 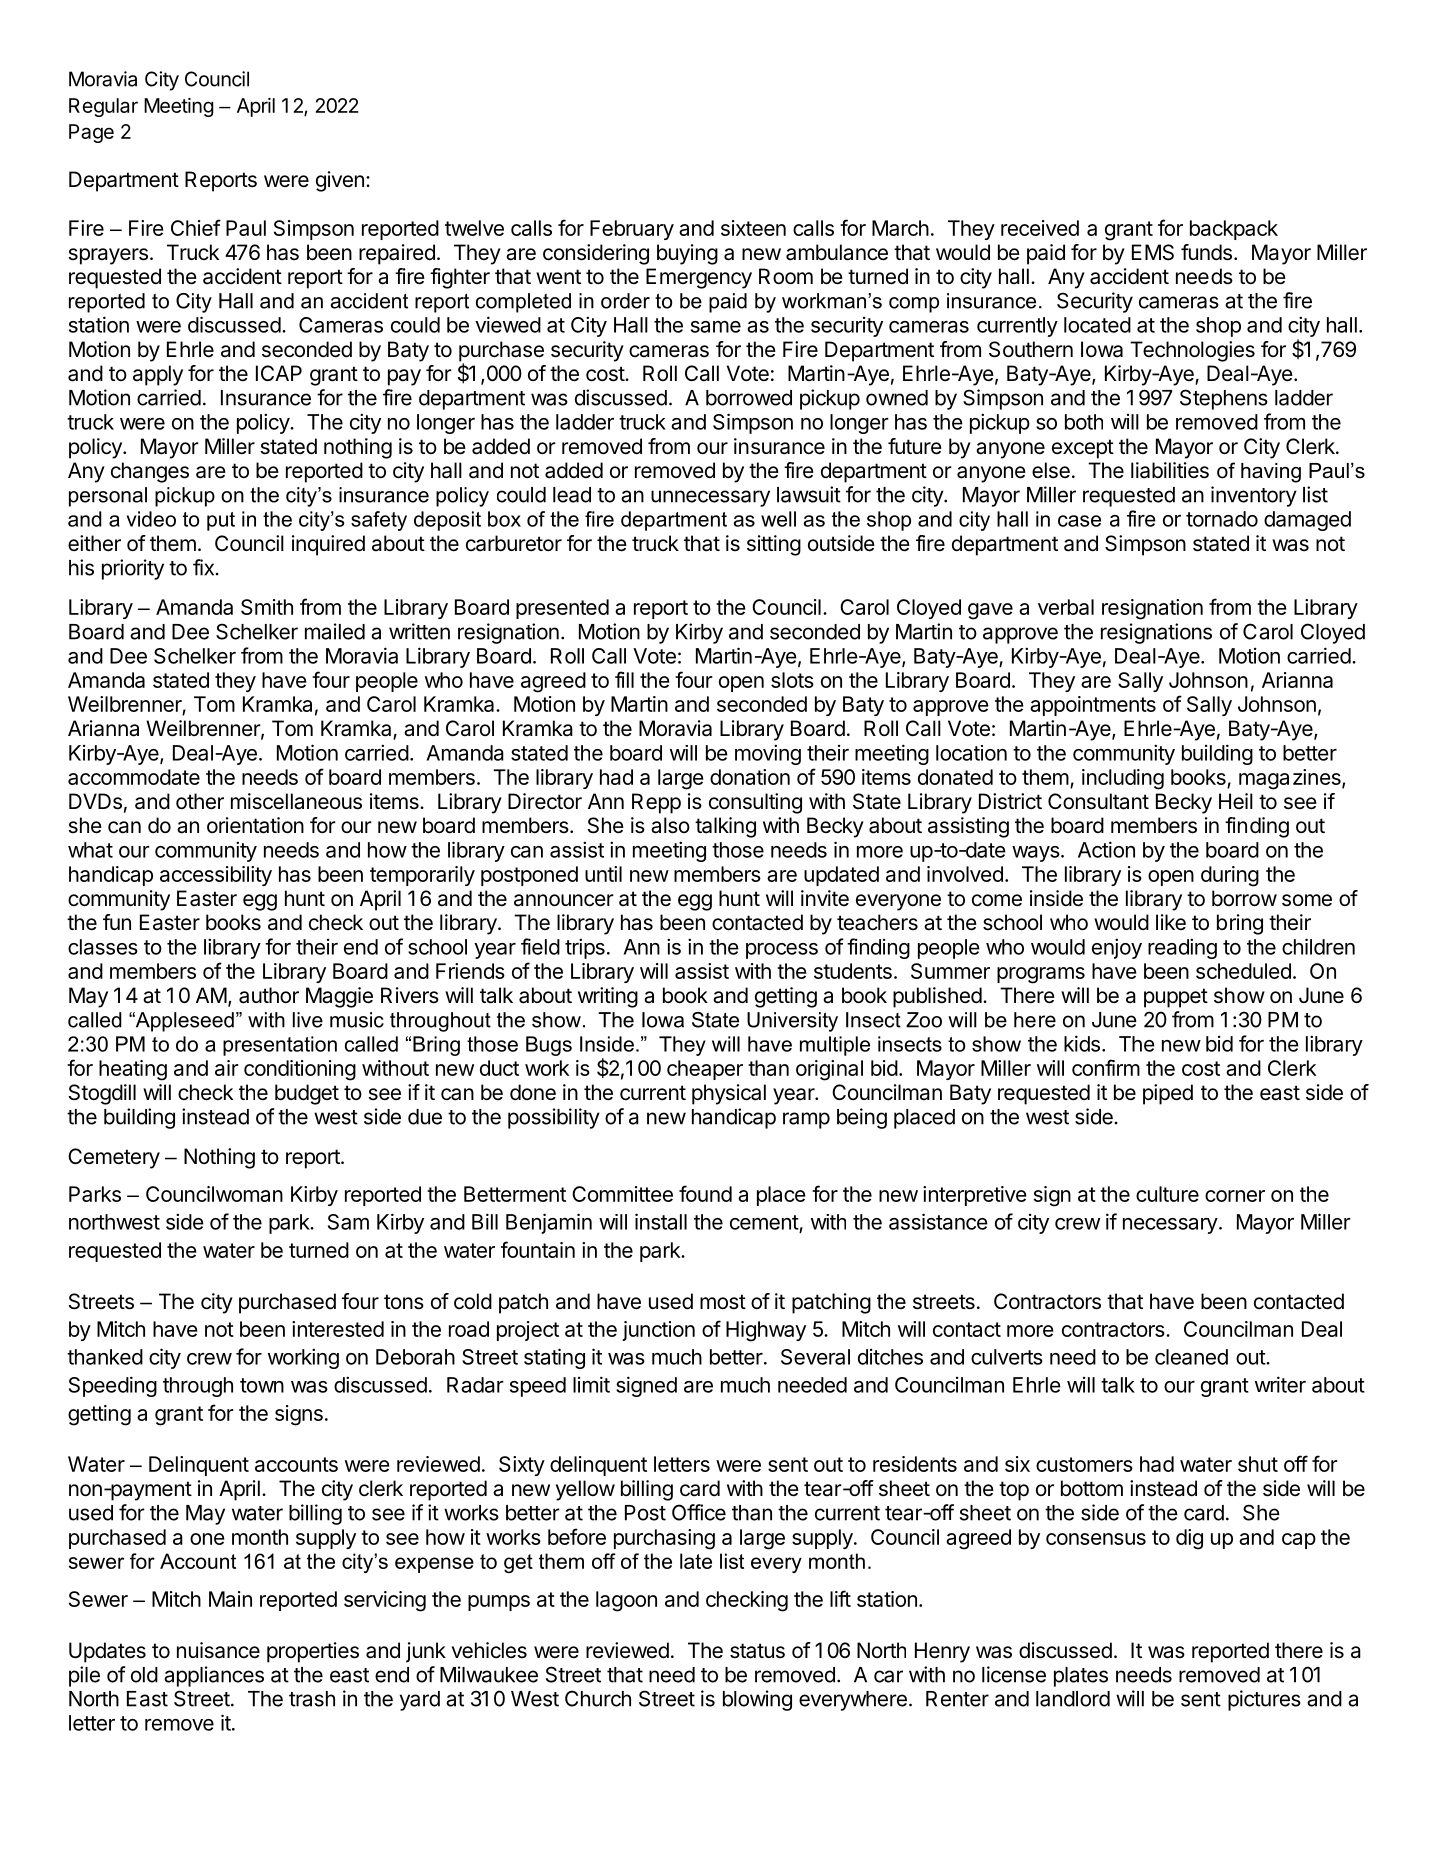 What do you see at coordinates (1234, 230) in the image?
I see `backpack` at bounding box center [1234, 230].
